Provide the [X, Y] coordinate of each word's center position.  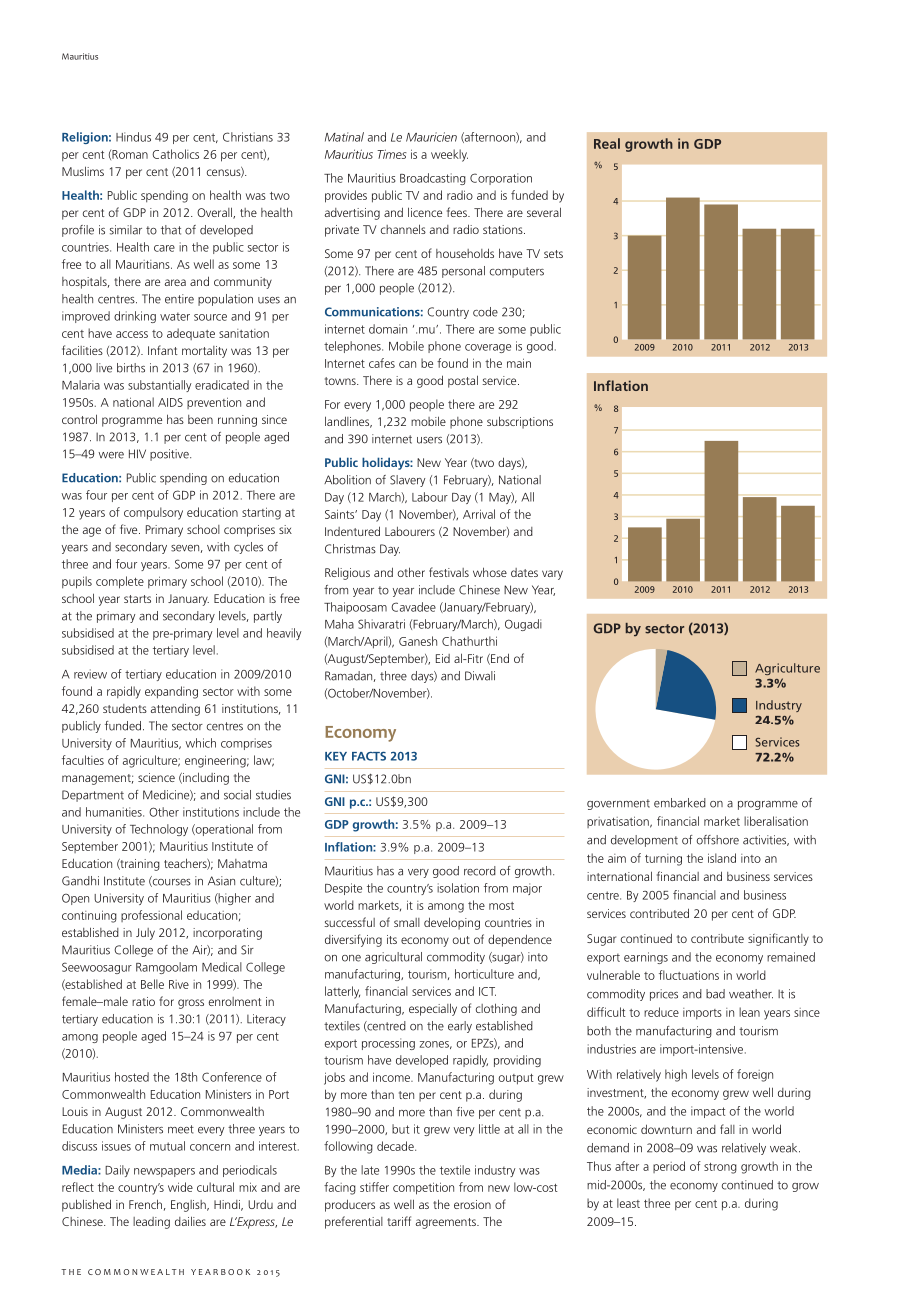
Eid [443, 658]
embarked [680, 803]
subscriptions [520, 422]
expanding [171, 692]
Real [607, 143]
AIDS [170, 402]
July [145, 934]
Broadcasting [433, 179]
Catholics [175, 154]
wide [180, 1187]
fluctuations [689, 975]
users [429, 440]
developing [452, 923]
